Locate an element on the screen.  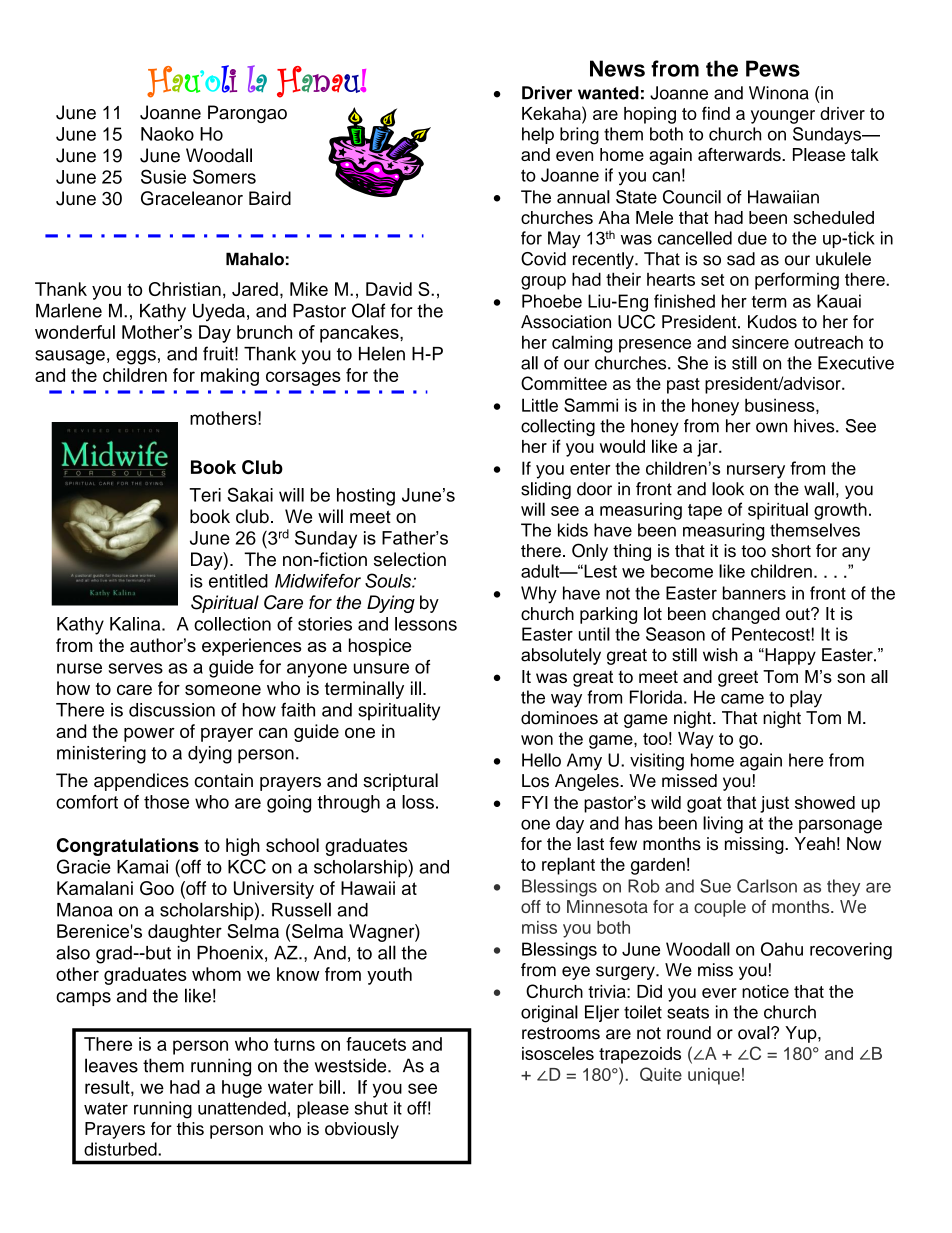
Winona is located at coordinates (779, 93).
